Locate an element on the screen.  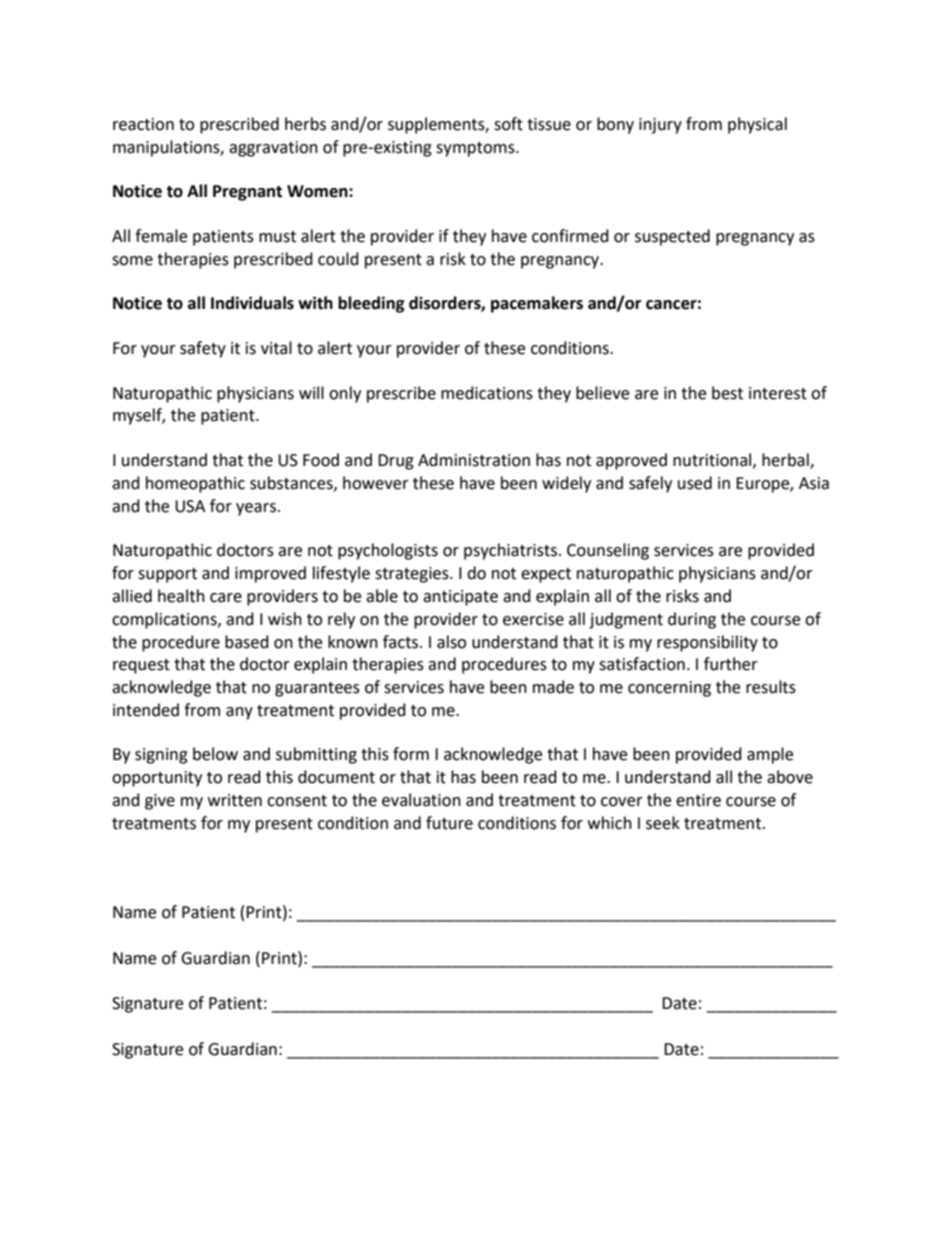
pacemakers is located at coordinates (537, 304).
